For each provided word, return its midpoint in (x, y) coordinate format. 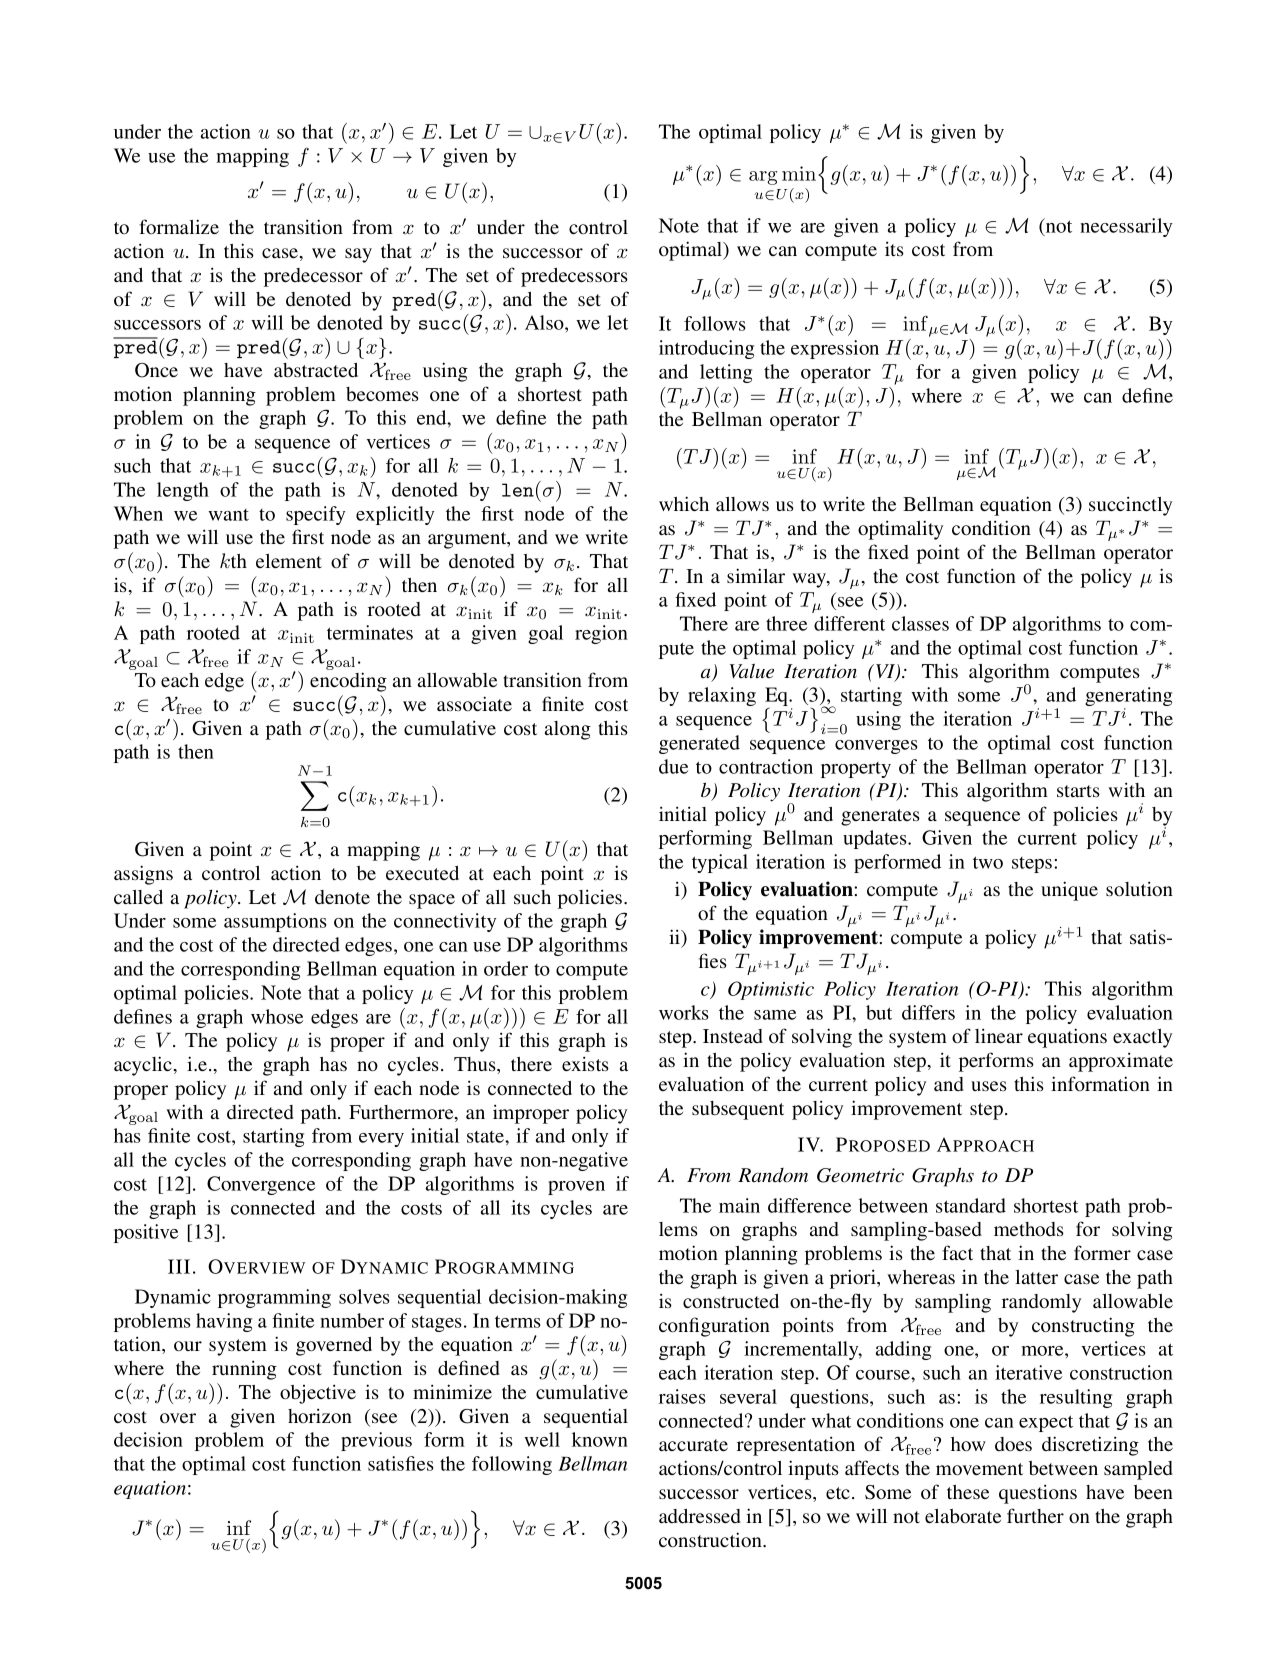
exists (585, 1063)
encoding (348, 682)
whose (277, 1016)
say (358, 255)
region (601, 634)
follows (715, 323)
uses (989, 1086)
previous (376, 1441)
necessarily (1126, 227)
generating (1128, 698)
